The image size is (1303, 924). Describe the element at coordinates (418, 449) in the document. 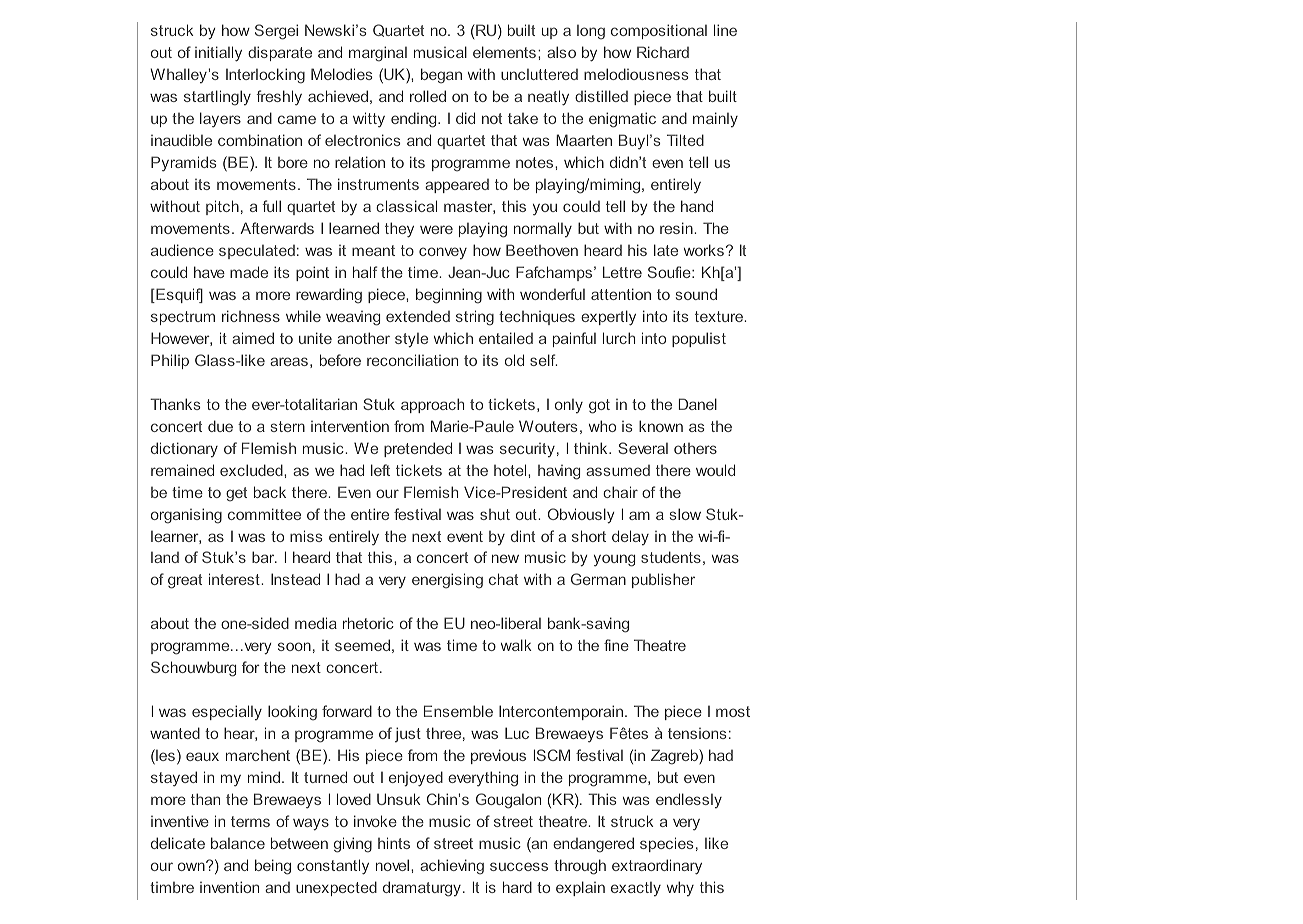

I see `pretended` at that location.
